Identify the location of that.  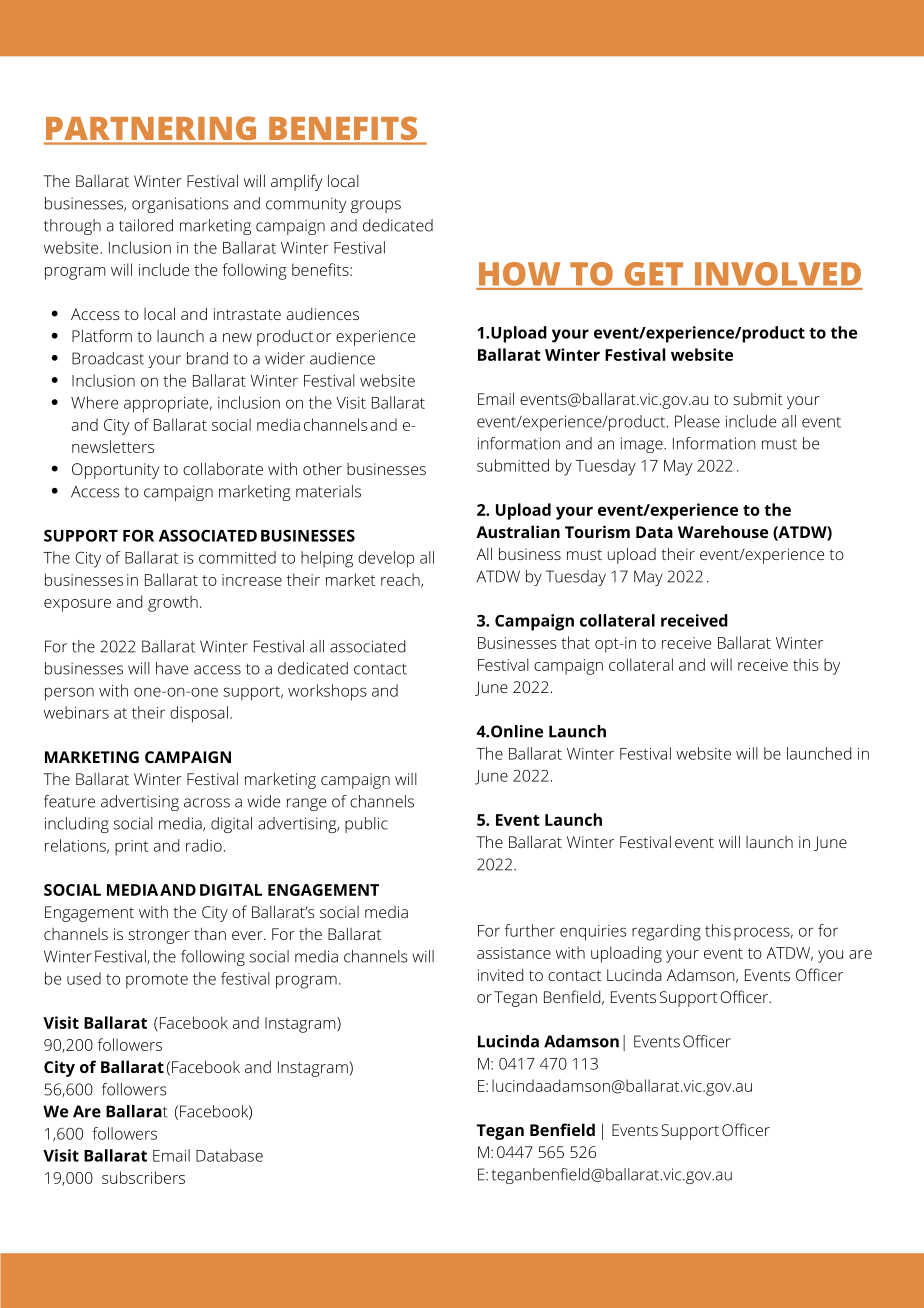
(575, 642).
